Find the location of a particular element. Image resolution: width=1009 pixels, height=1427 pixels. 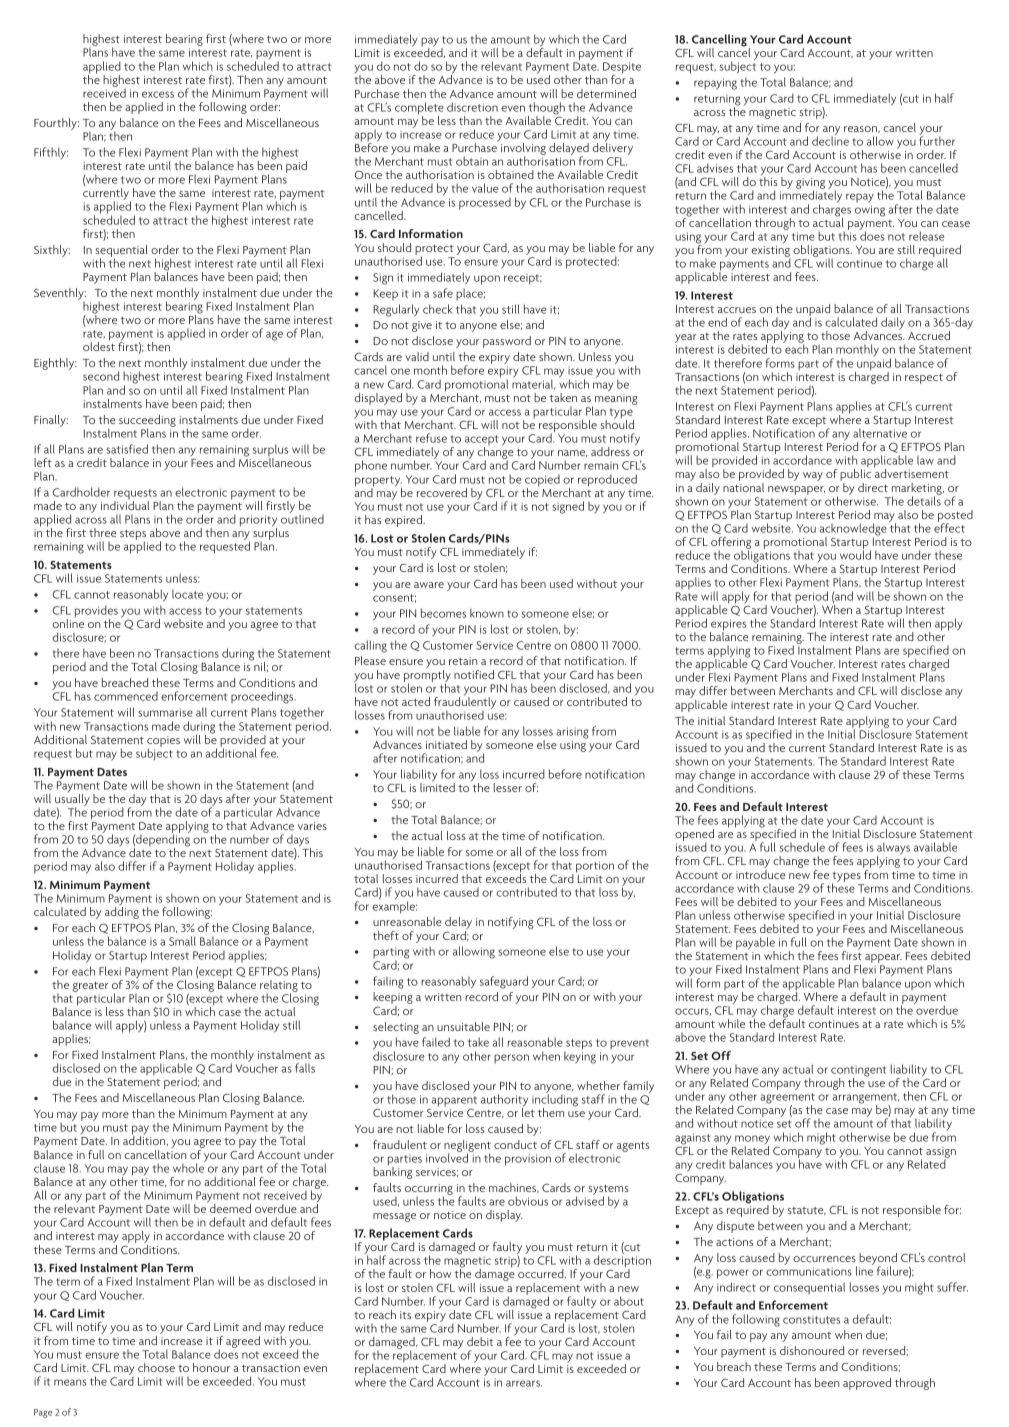

excess is located at coordinates (158, 94).
